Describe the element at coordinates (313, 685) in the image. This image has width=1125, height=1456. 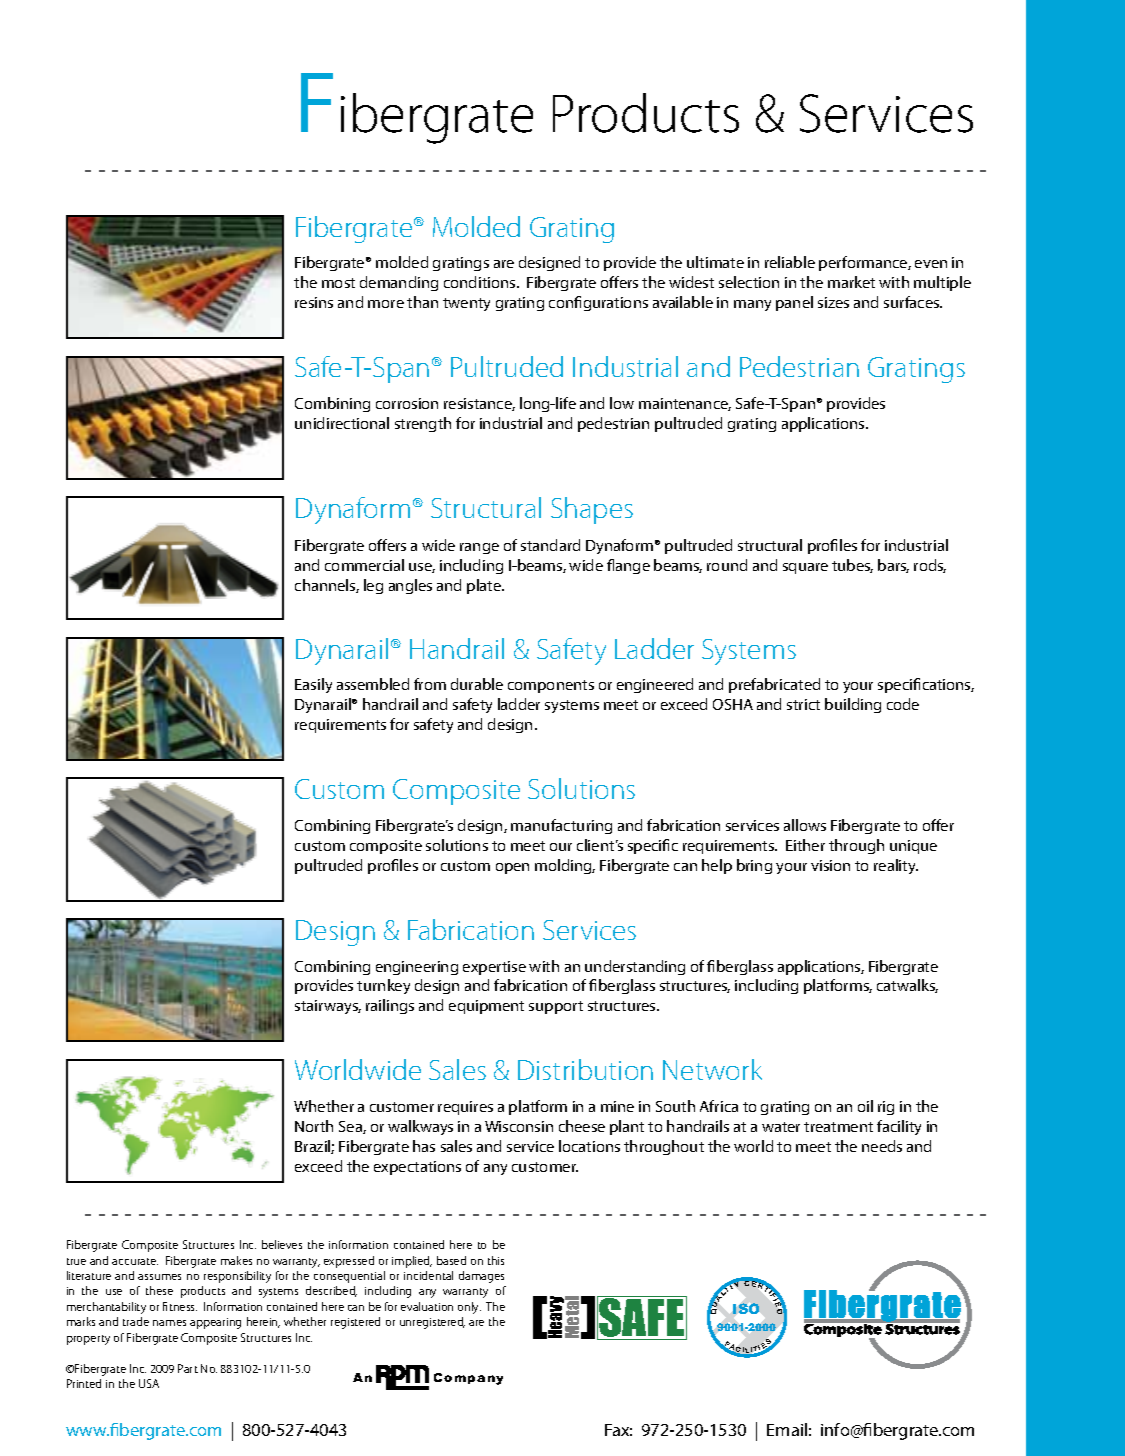
I see `Easily` at that location.
